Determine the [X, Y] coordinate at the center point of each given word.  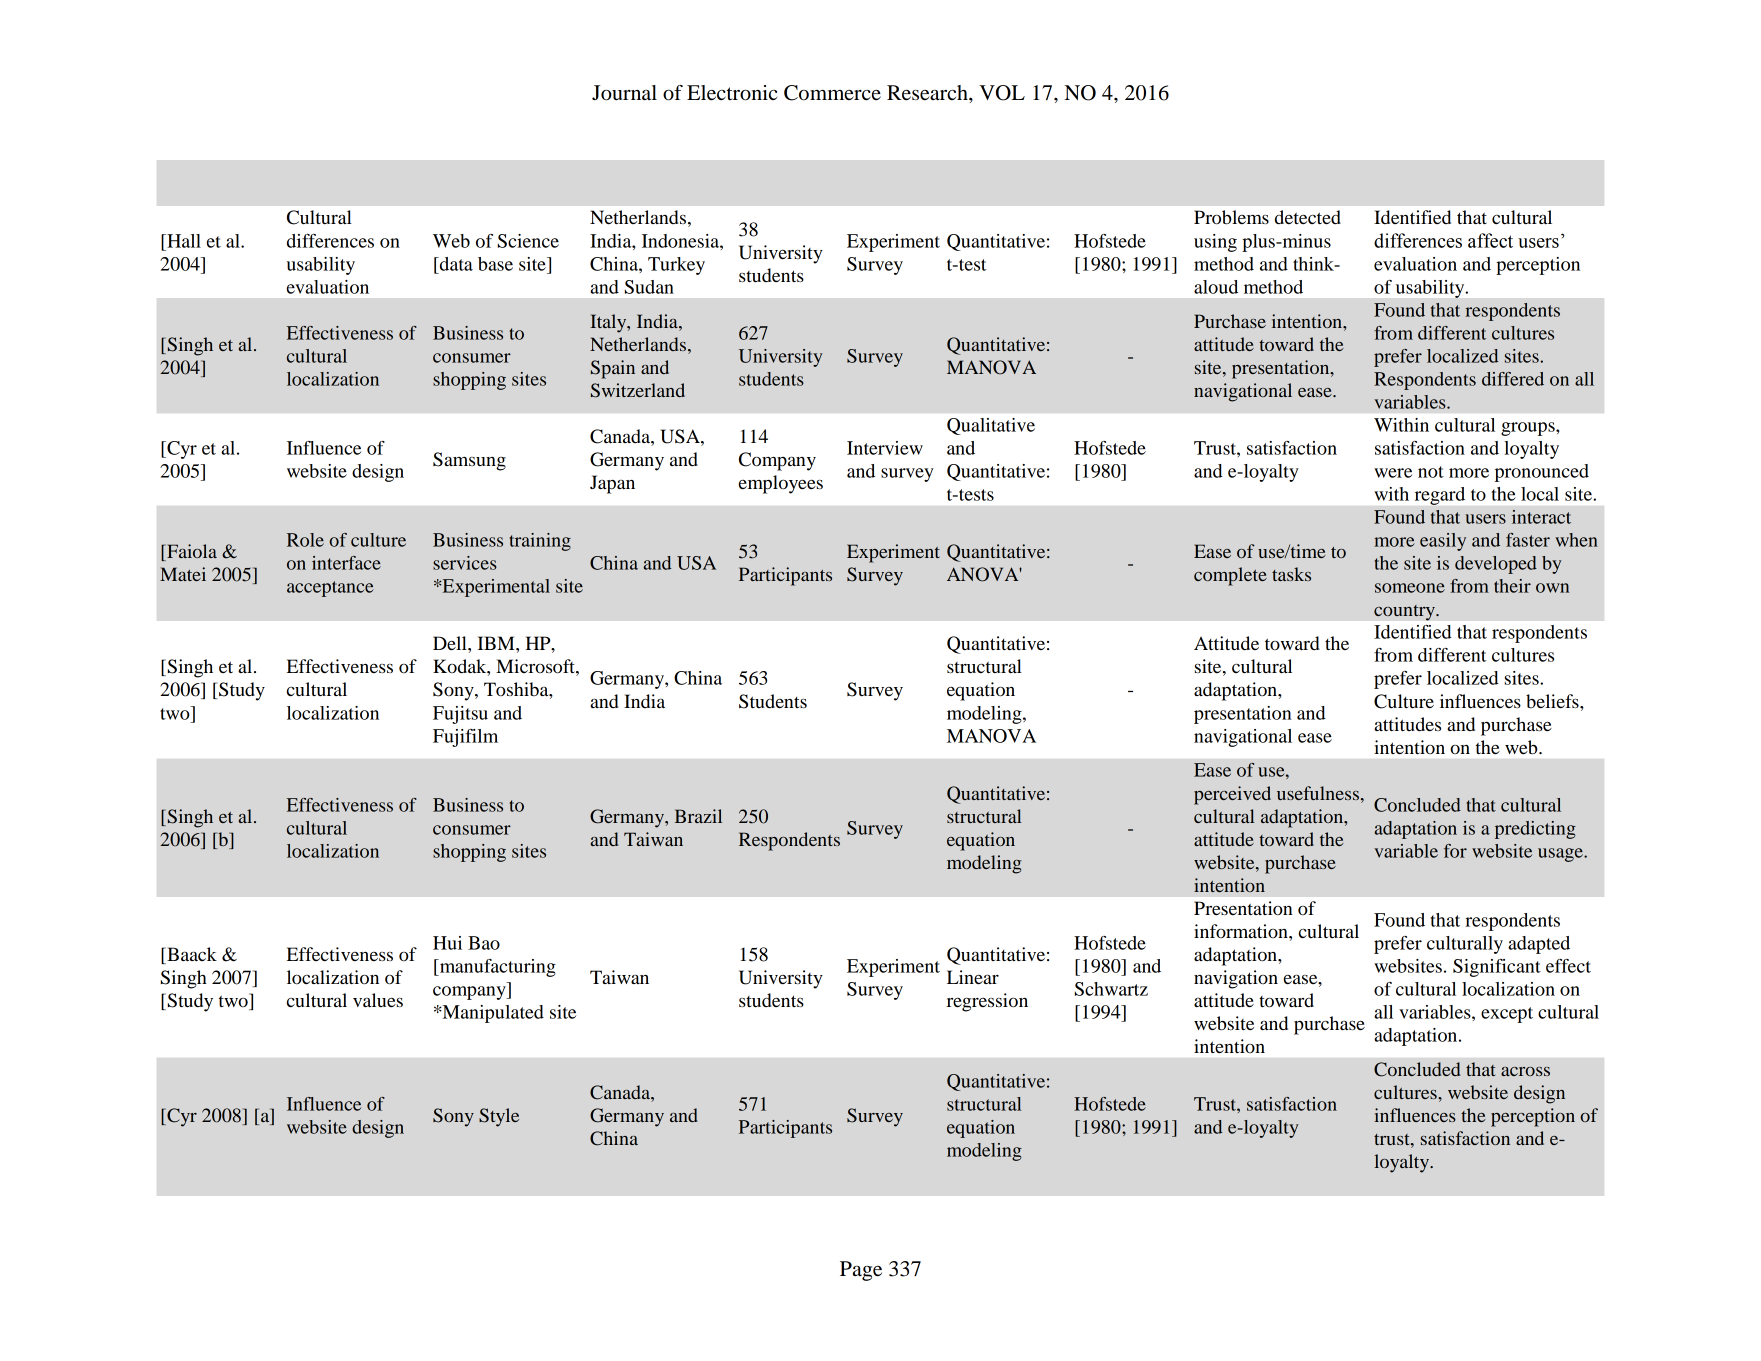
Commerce [832, 93]
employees [781, 484]
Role [305, 540]
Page [861, 1271]
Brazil [698, 816]
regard [1440, 496]
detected [1308, 217]
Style [499, 1117]
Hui [447, 943]
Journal [624, 93]
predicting [1535, 830]
